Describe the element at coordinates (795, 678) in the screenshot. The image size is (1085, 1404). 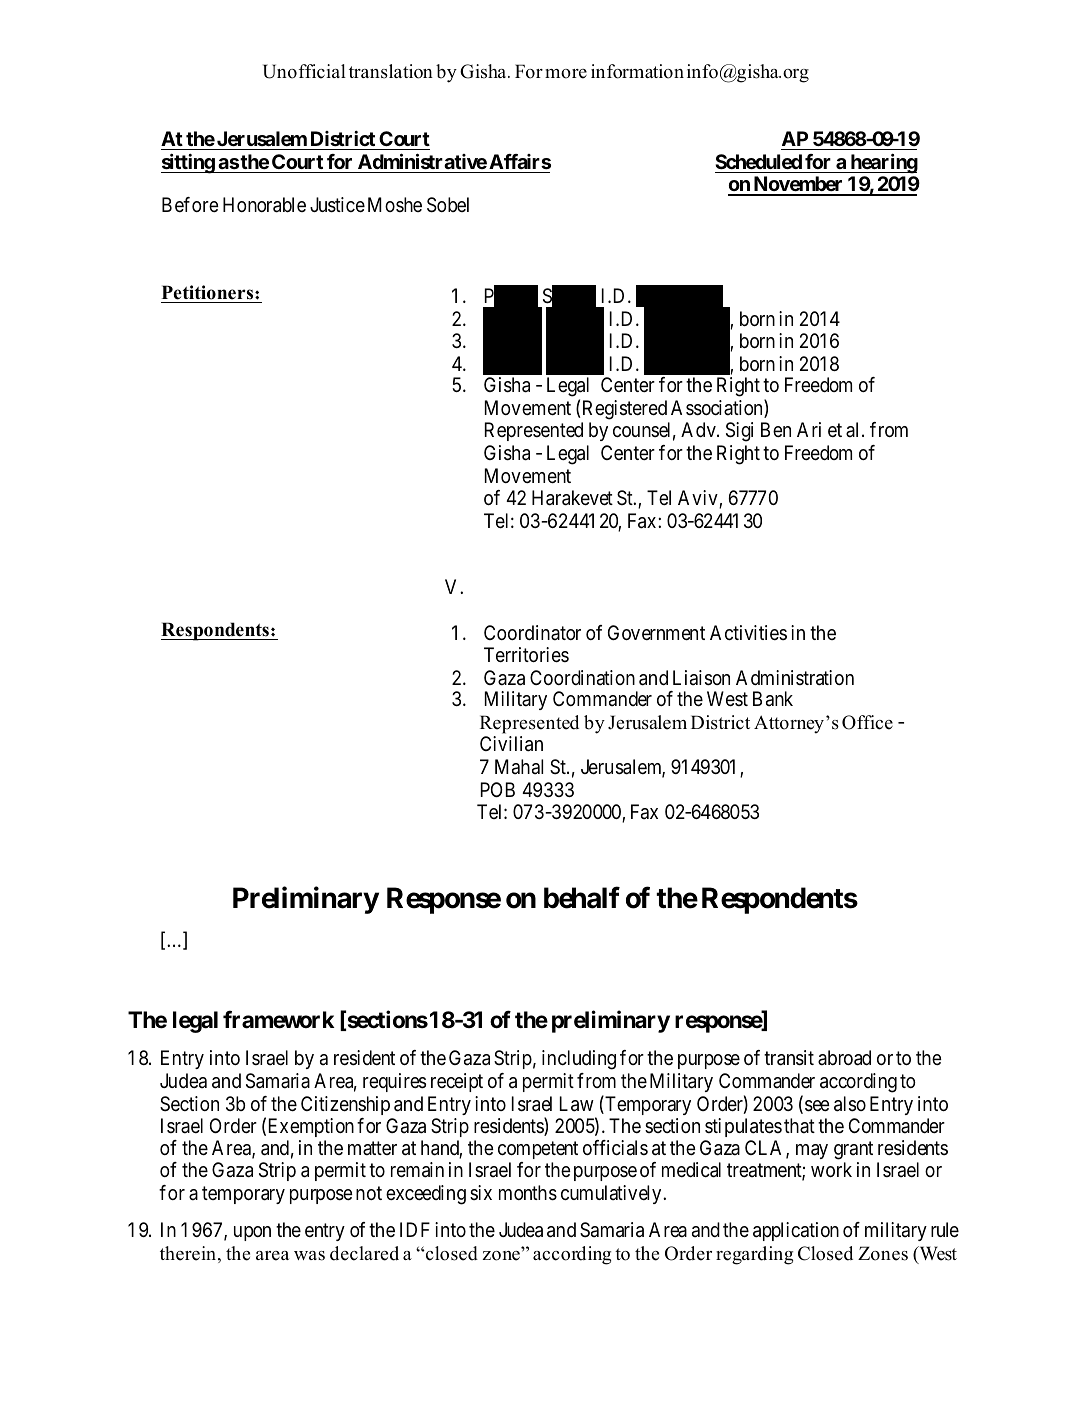
I see `Administration` at that location.
